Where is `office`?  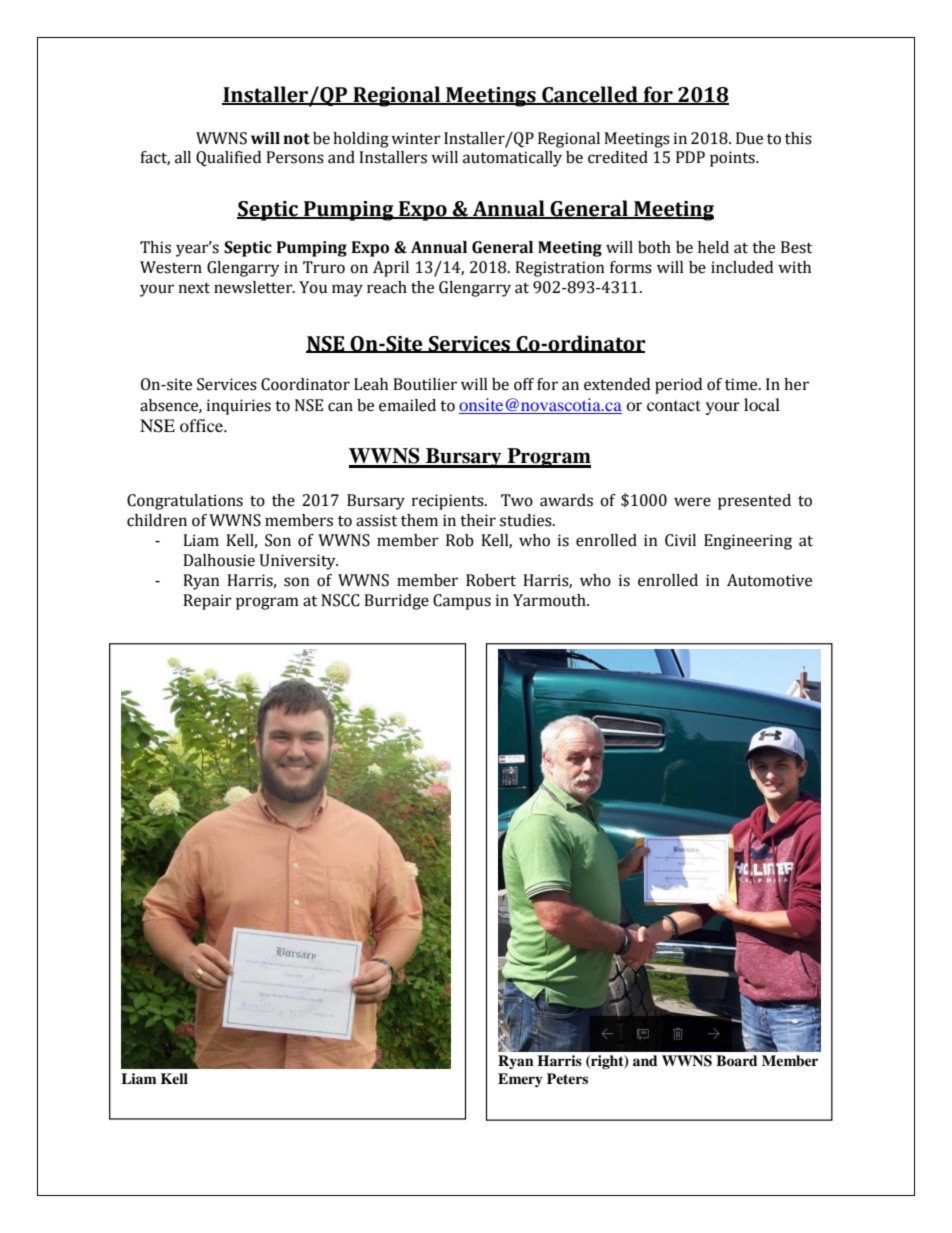 office is located at coordinates (202, 425).
